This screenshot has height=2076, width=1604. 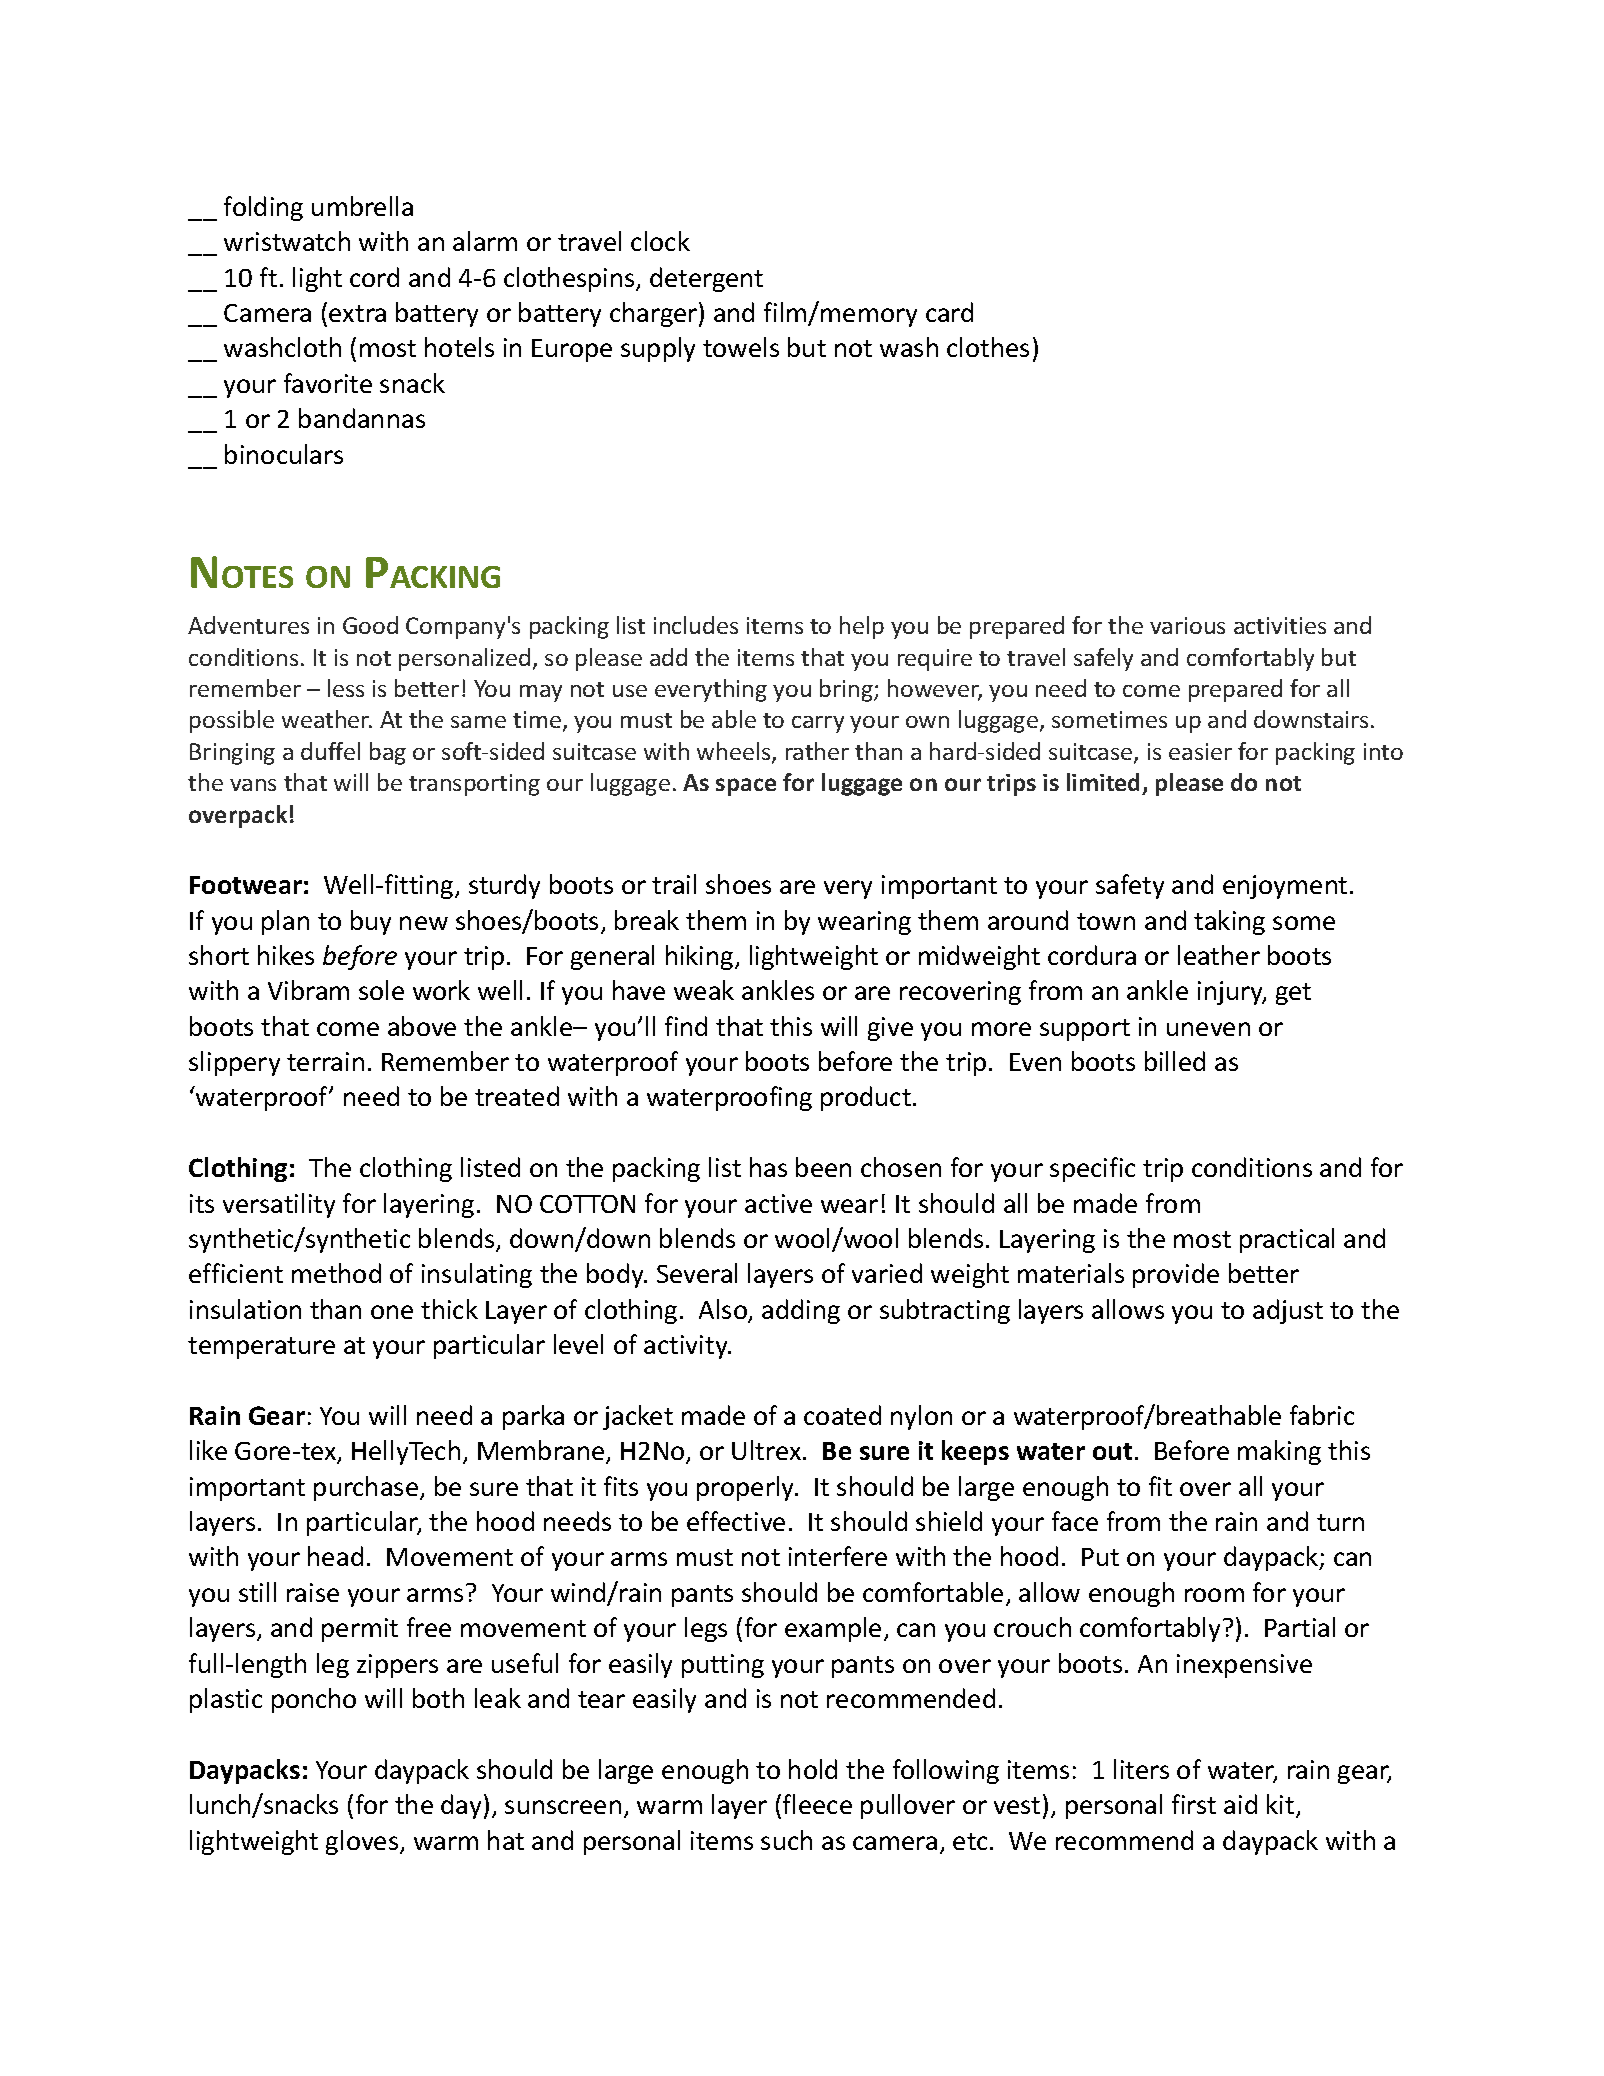 I want to click on fleece, so click(x=817, y=1804).
